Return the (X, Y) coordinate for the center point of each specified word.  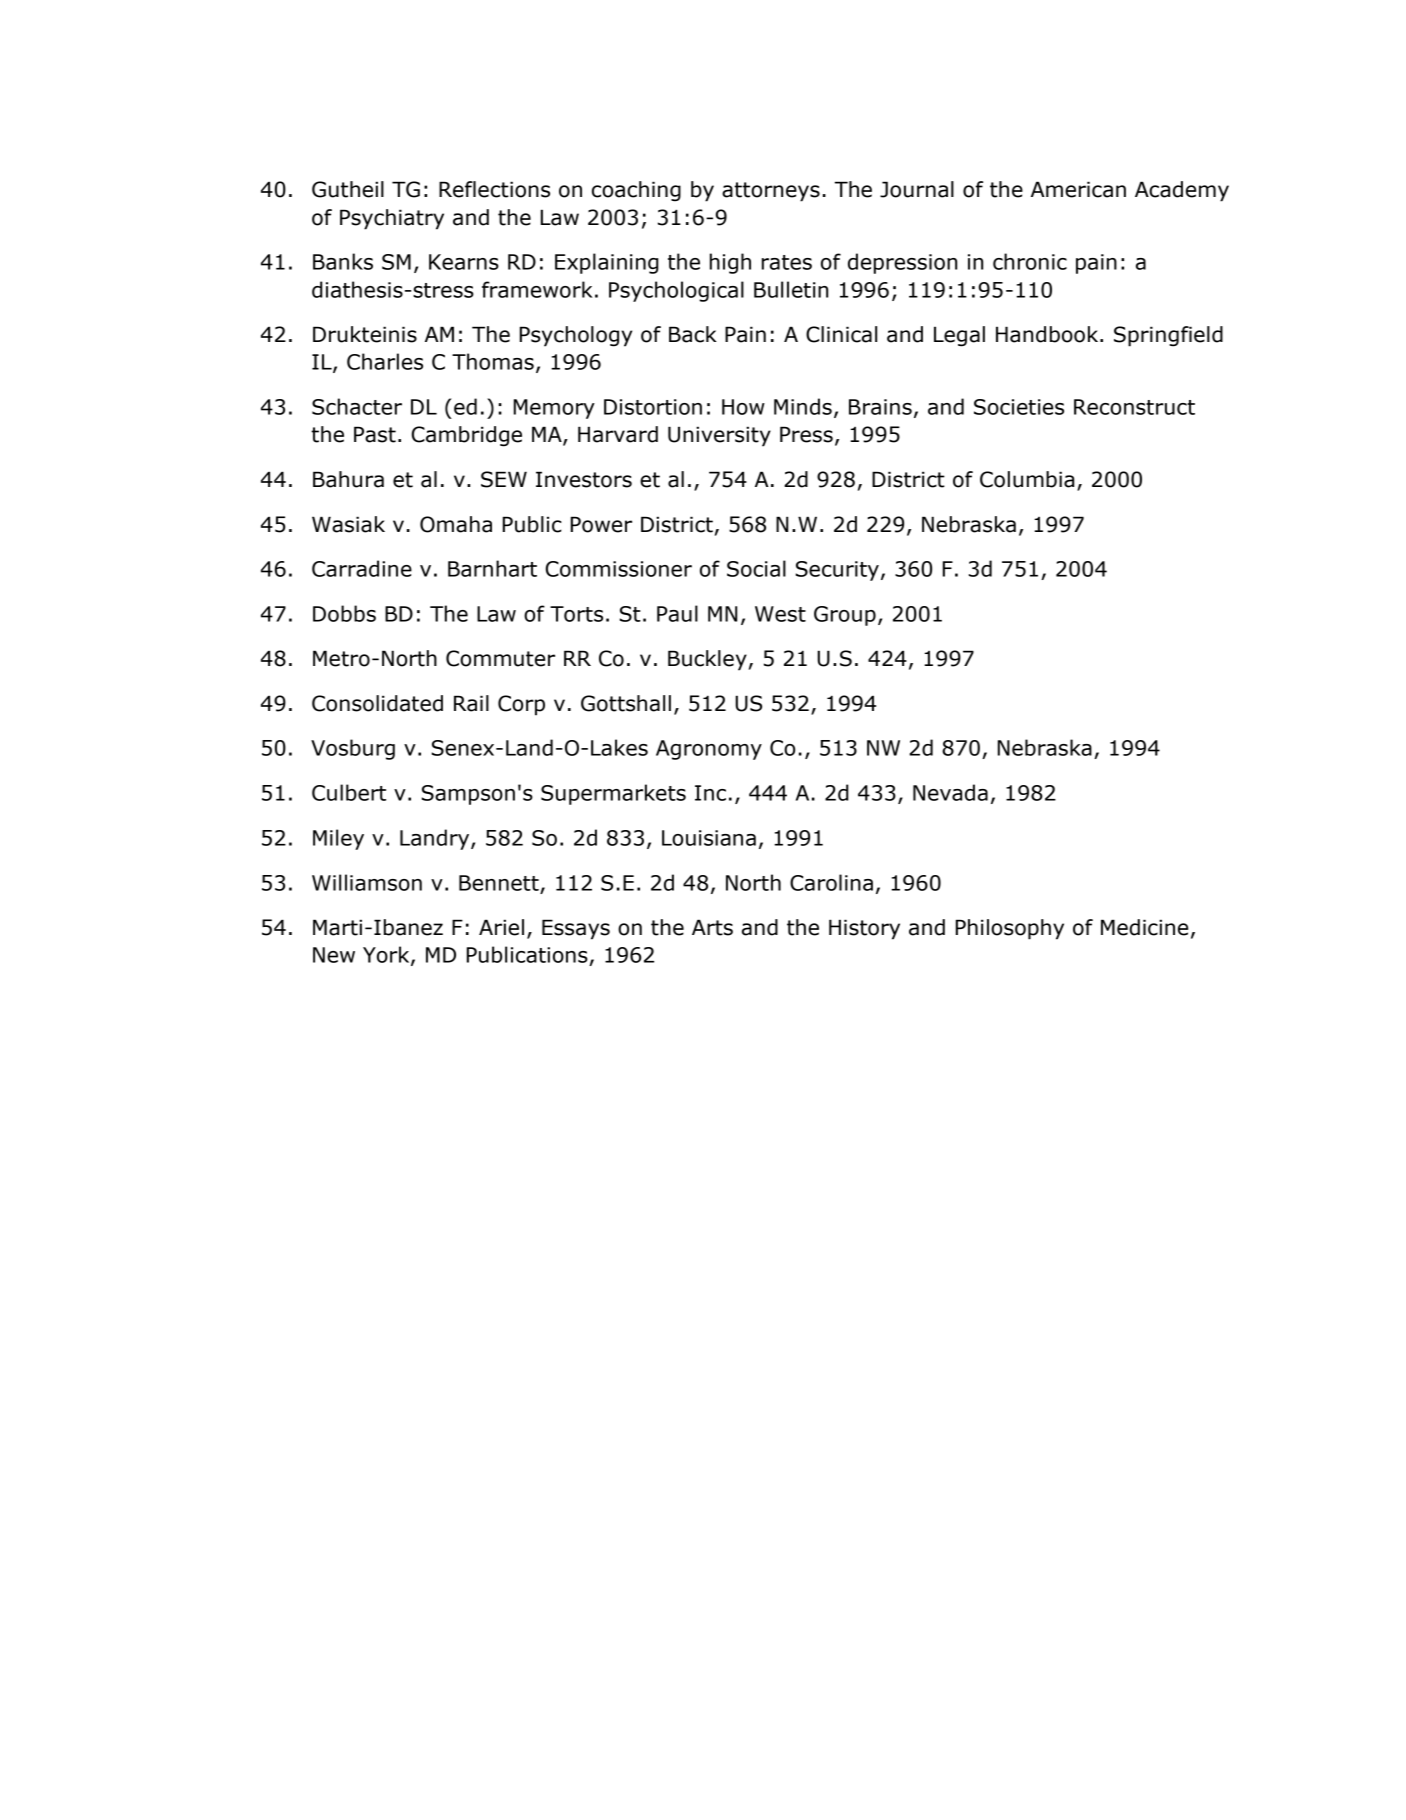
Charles (385, 361)
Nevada (950, 792)
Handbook (1048, 334)
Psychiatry (392, 219)
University (719, 436)
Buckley (707, 660)
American (1078, 189)
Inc (710, 793)
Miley (338, 839)
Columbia (1027, 479)
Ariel (501, 927)
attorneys (771, 192)
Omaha (456, 524)
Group (845, 616)
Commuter (500, 658)
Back (693, 334)
